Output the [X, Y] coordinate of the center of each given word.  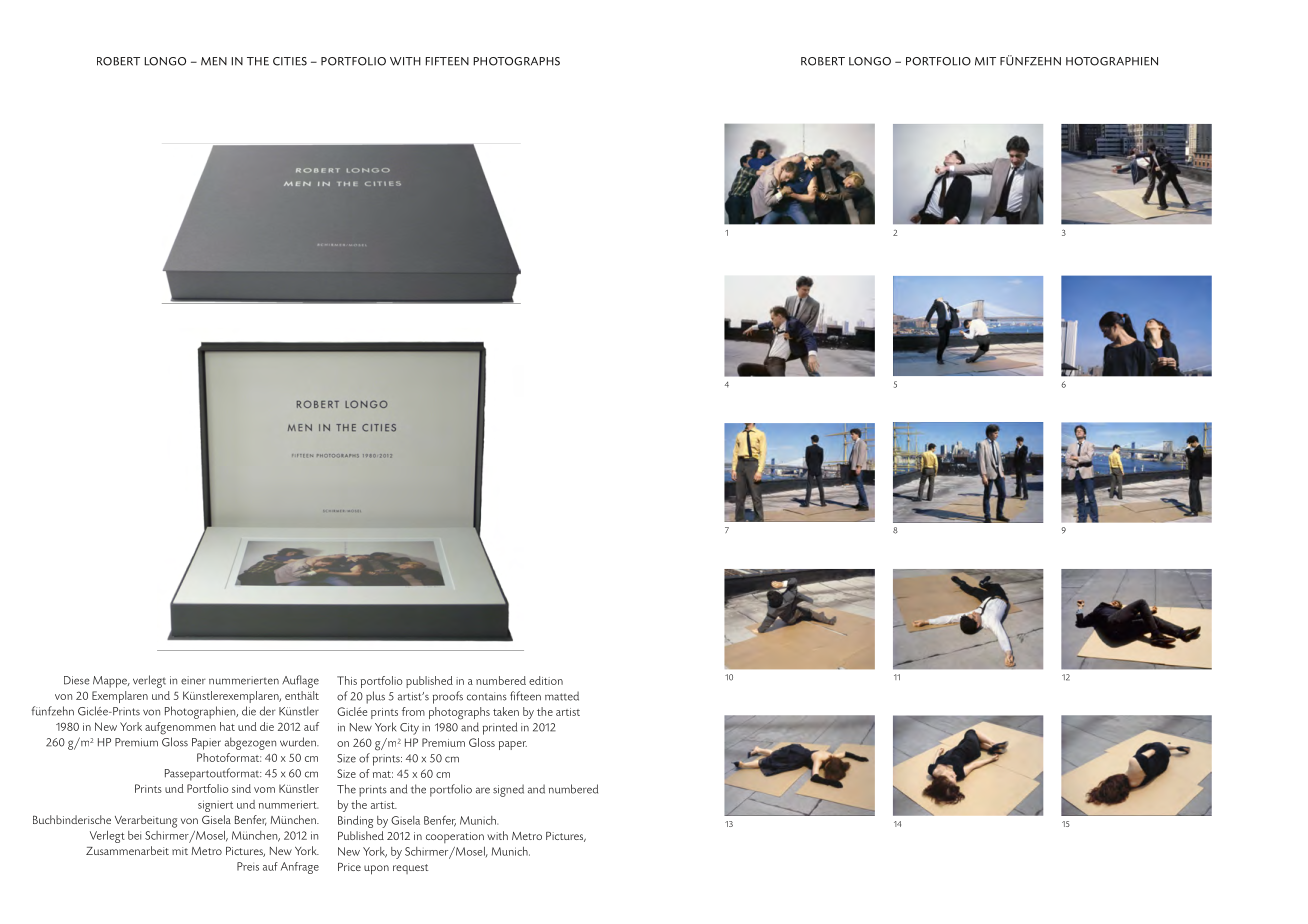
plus [375, 697]
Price [349, 867]
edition [546, 680]
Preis [248, 866]
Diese [77, 680]
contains [487, 696]
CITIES [290, 61]
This [347, 680]
